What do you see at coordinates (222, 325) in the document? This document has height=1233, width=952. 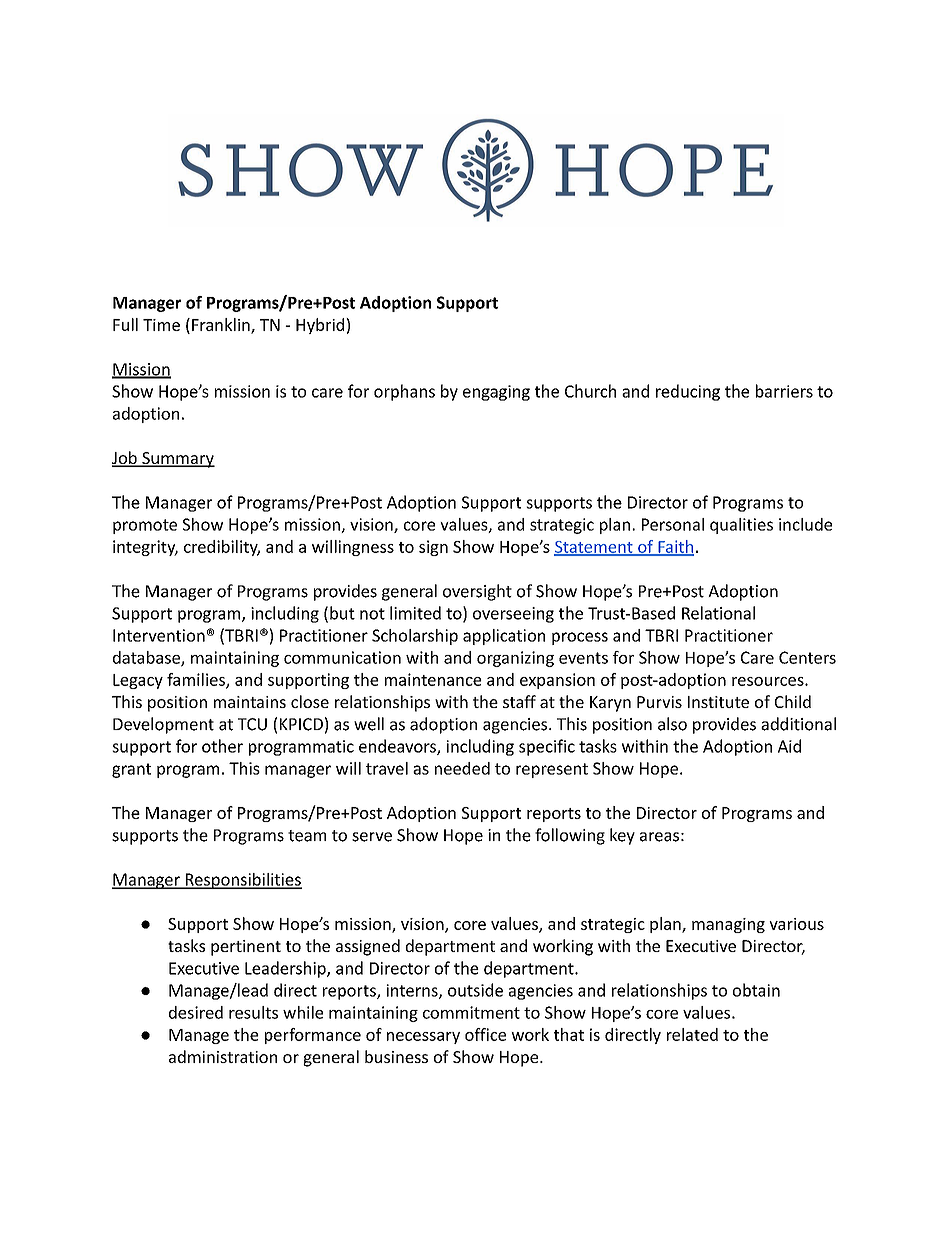 I see `Franklin` at bounding box center [222, 325].
